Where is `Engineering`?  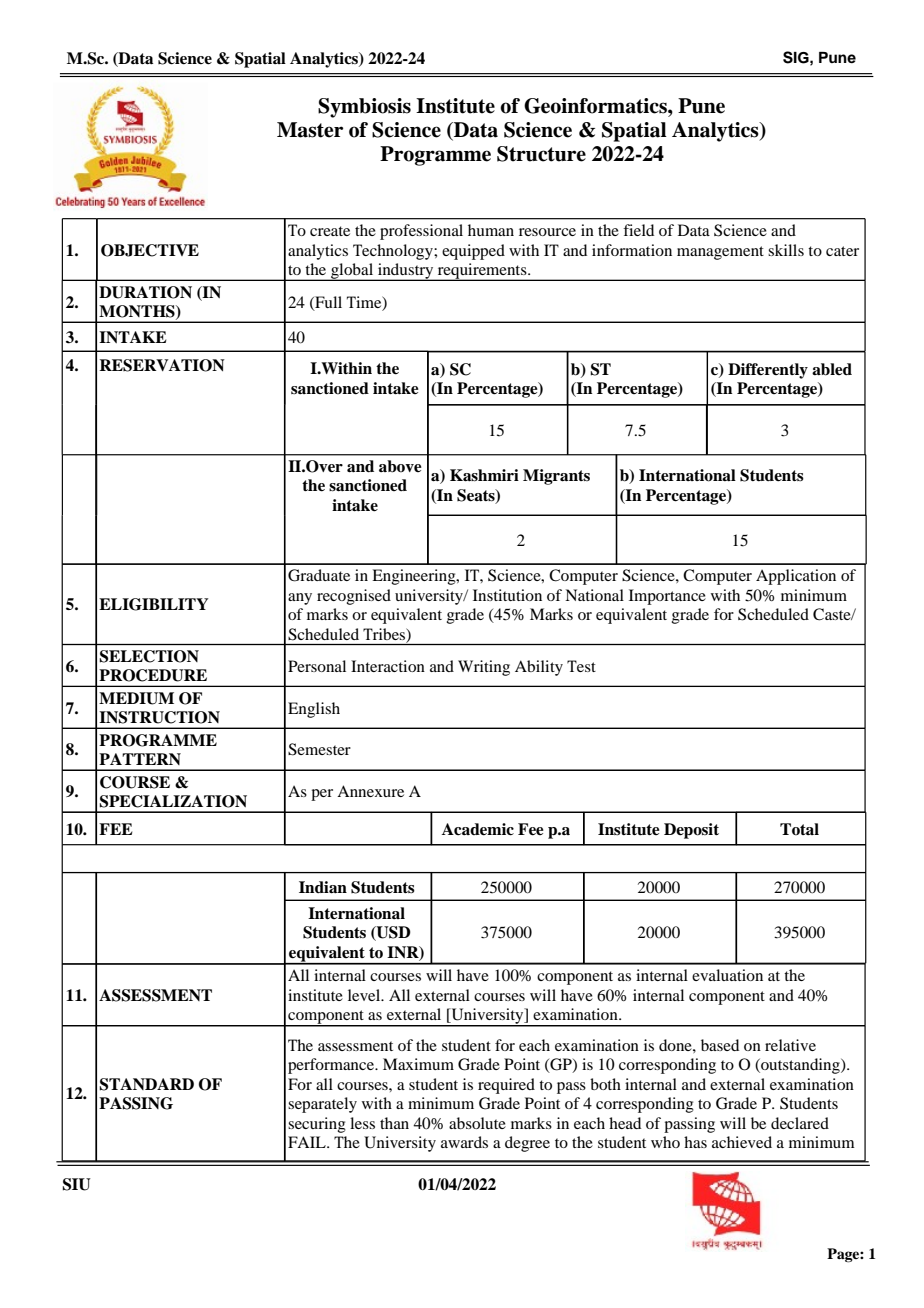
Engineering is located at coordinates (415, 577).
